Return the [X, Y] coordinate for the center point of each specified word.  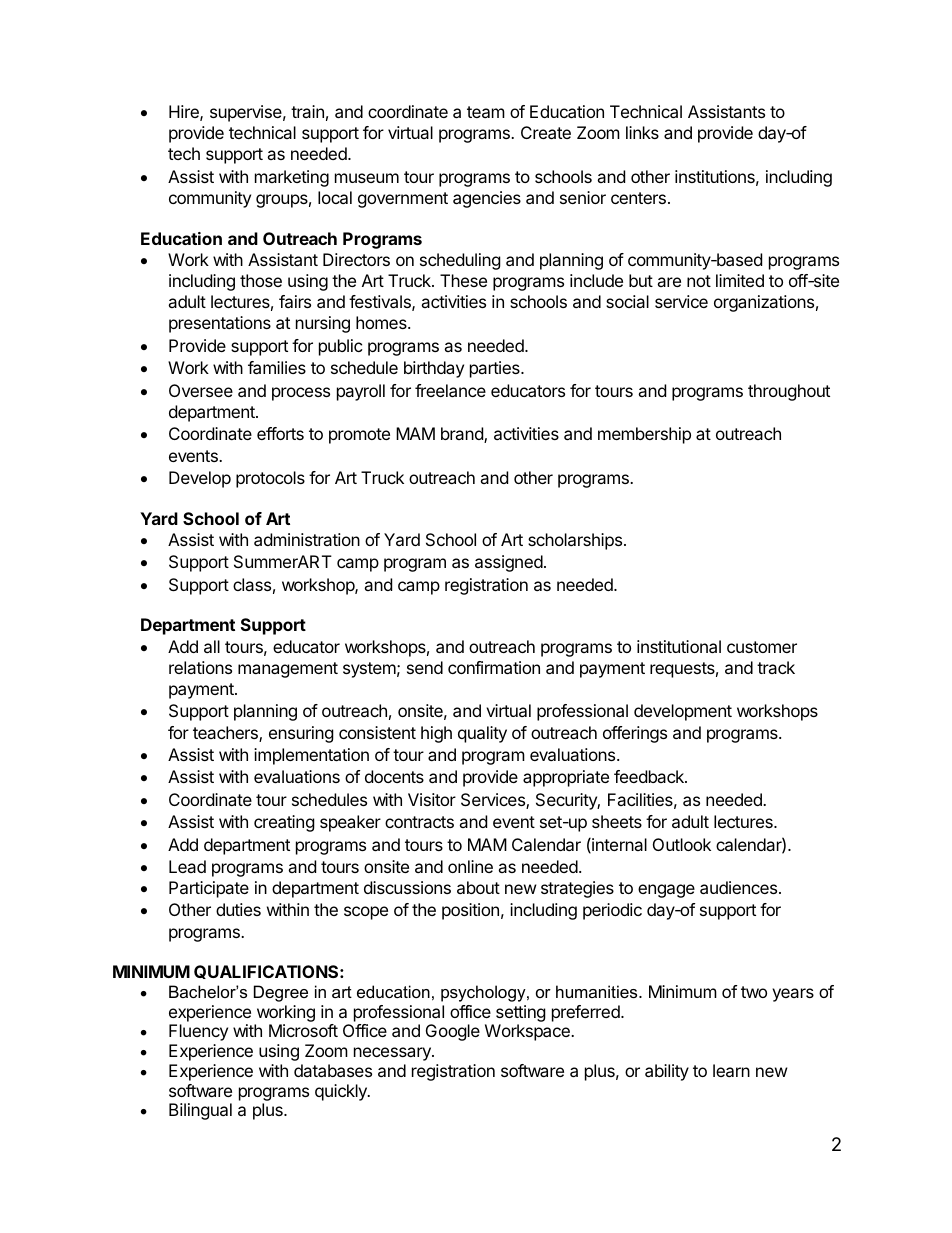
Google [453, 1032]
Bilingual [200, 1111]
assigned [509, 563]
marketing [292, 178]
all [212, 646]
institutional [679, 646]
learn [731, 1070]
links [642, 132]
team [486, 112]
